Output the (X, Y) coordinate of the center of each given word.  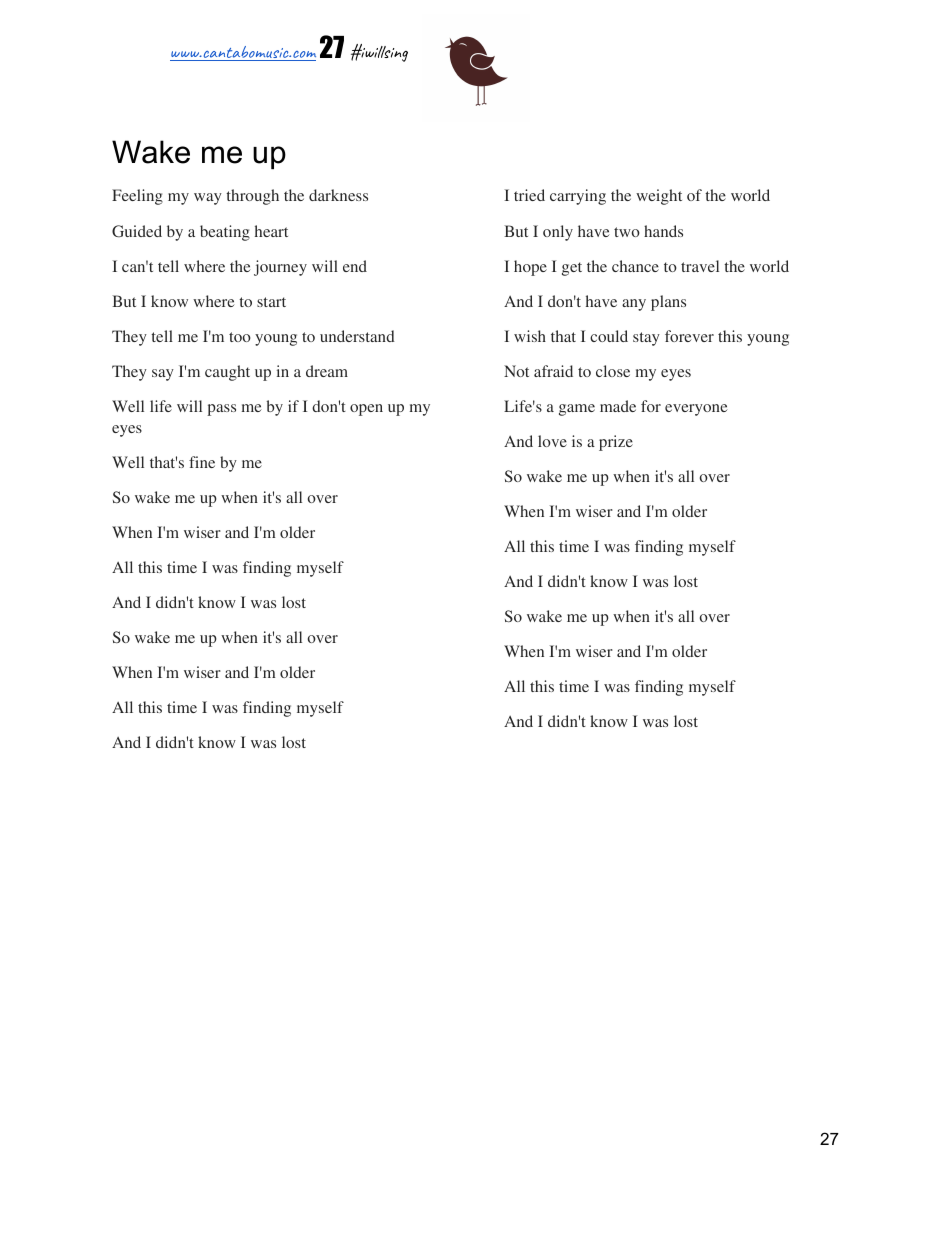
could (609, 336)
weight (659, 197)
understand (357, 336)
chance (635, 266)
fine (202, 462)
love (552, 441)
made (618, 406)
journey (280, 268)
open (366, 410)
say (163, 375)
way (208, 199)
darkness (338, 195)
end (355, 266)
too (240, 337)
